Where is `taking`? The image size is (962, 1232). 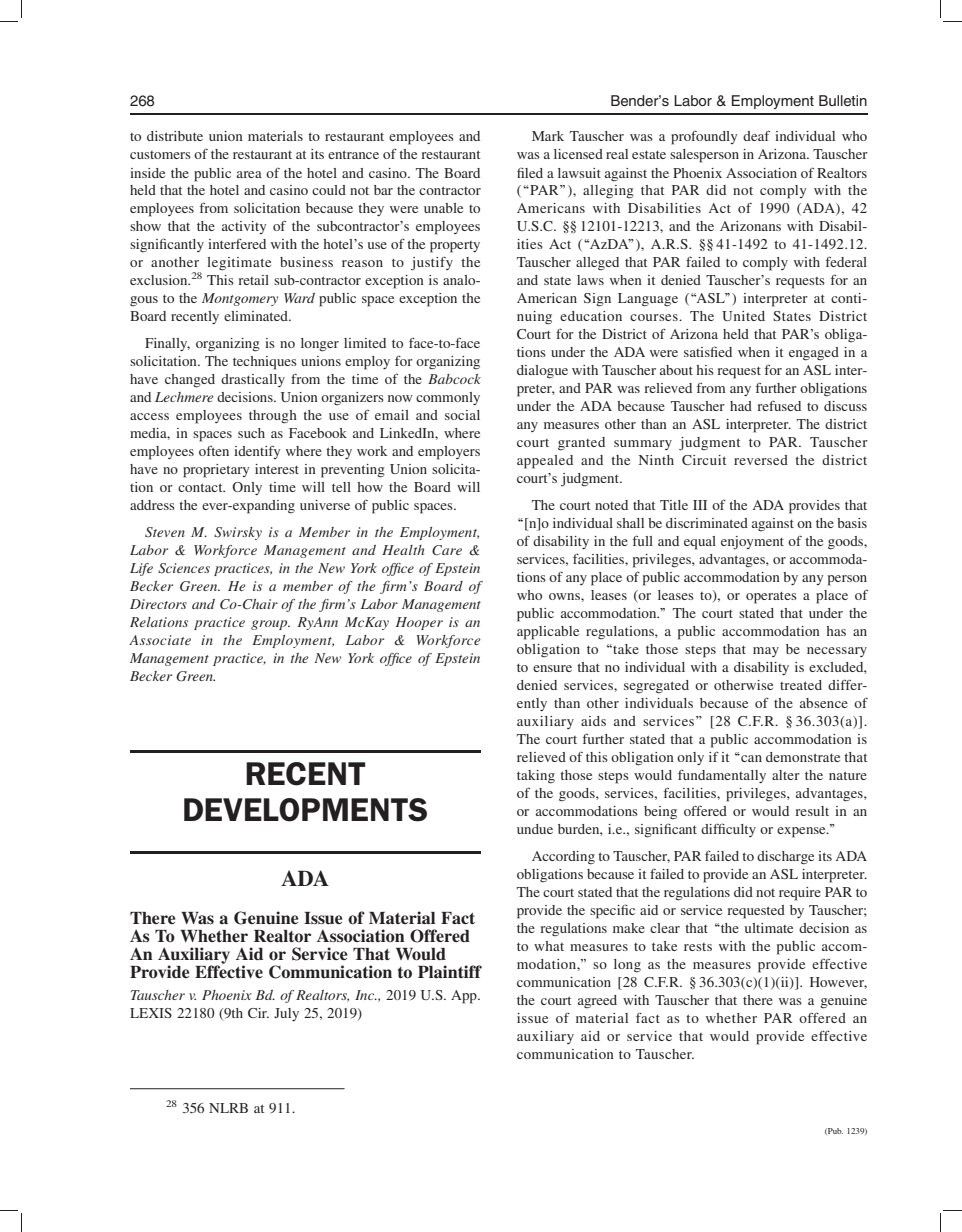
taking is located at coordinates (536, 777).
